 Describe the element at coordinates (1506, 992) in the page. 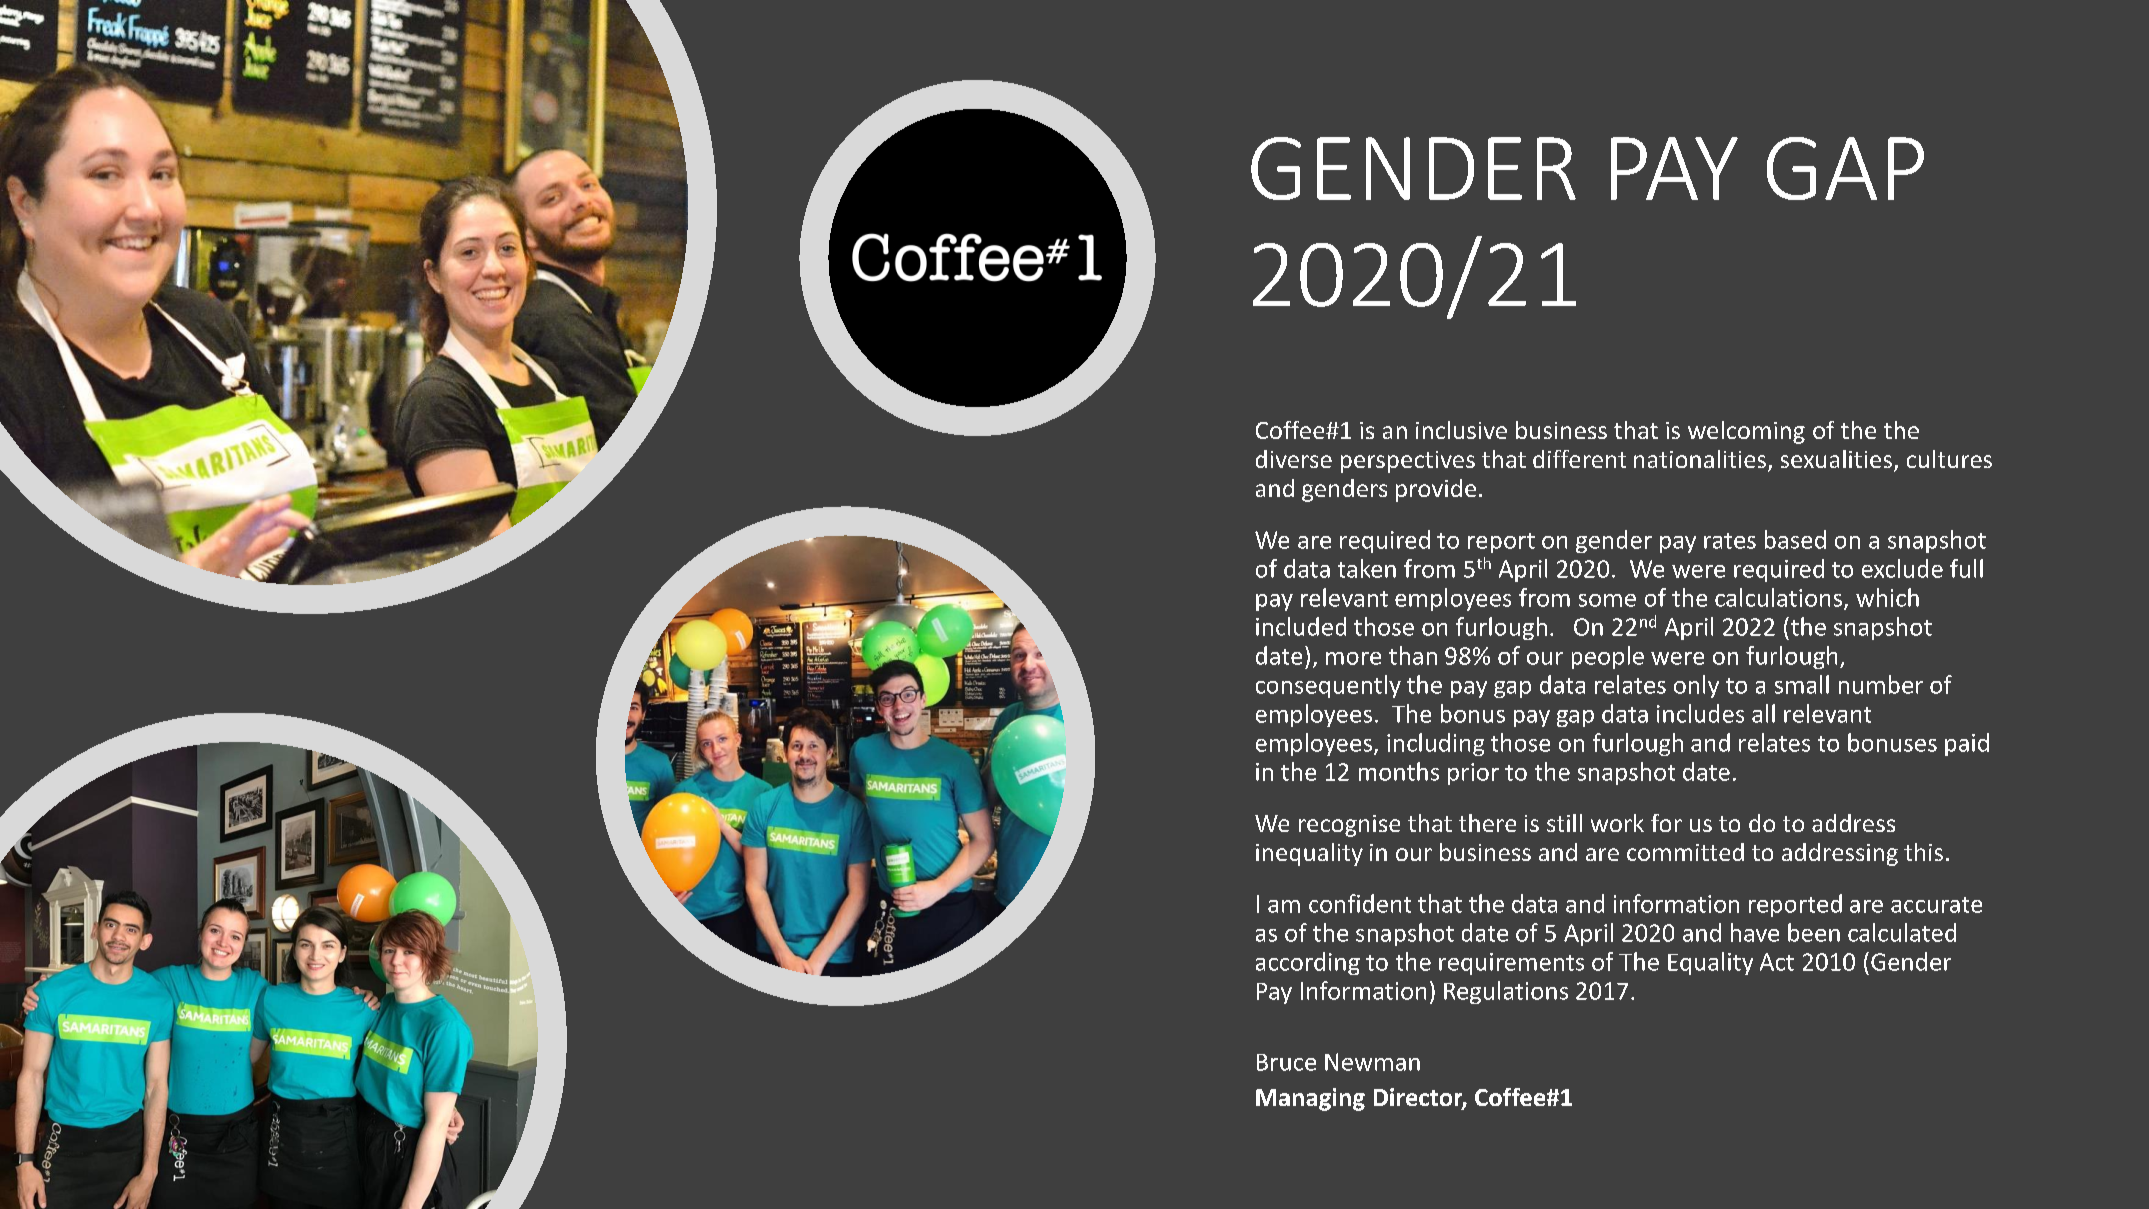

I see `Regulations` at that location.
